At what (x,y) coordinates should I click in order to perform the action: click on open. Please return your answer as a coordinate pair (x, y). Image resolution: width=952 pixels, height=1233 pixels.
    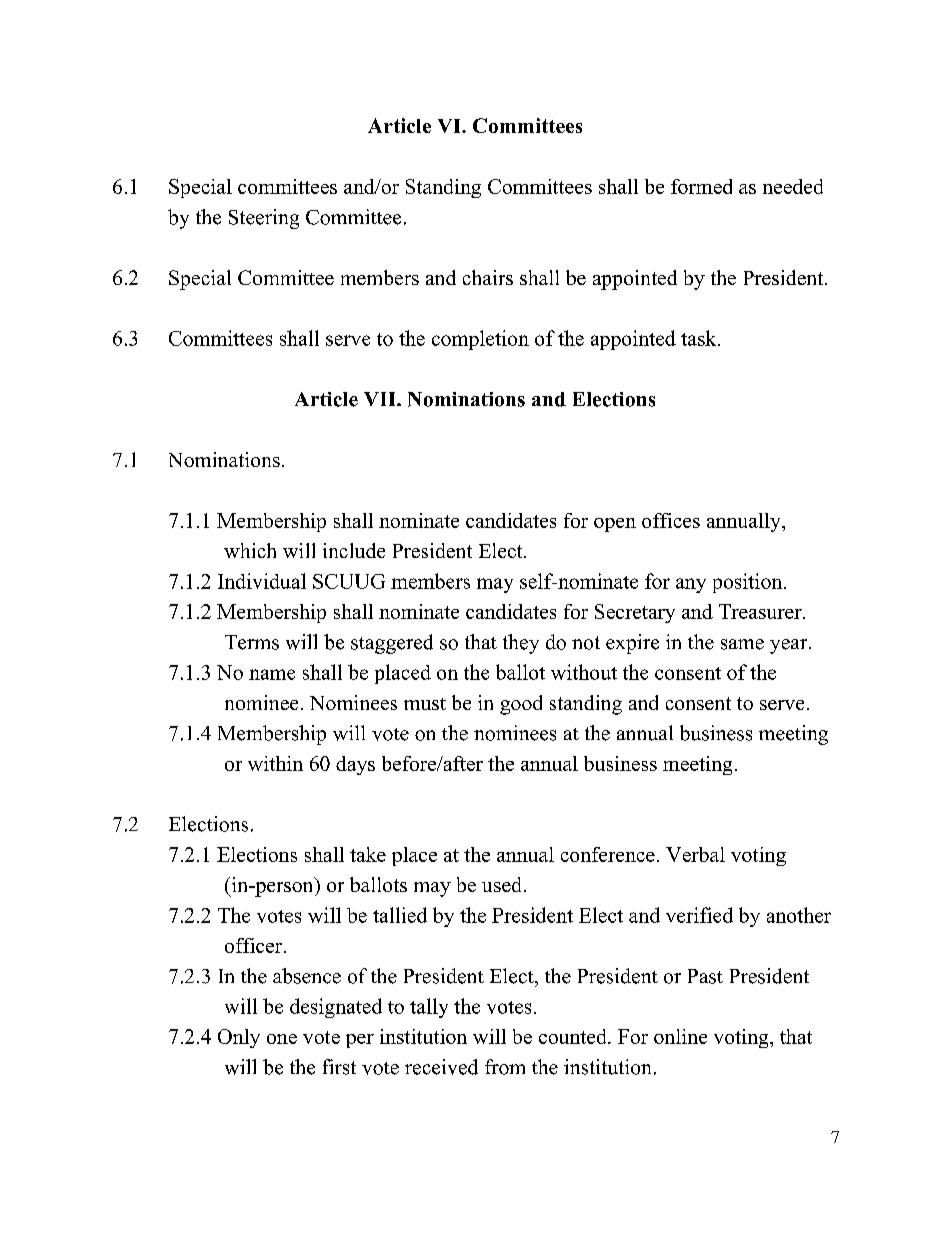
    Looking at the image, I should click on (615, 525).
